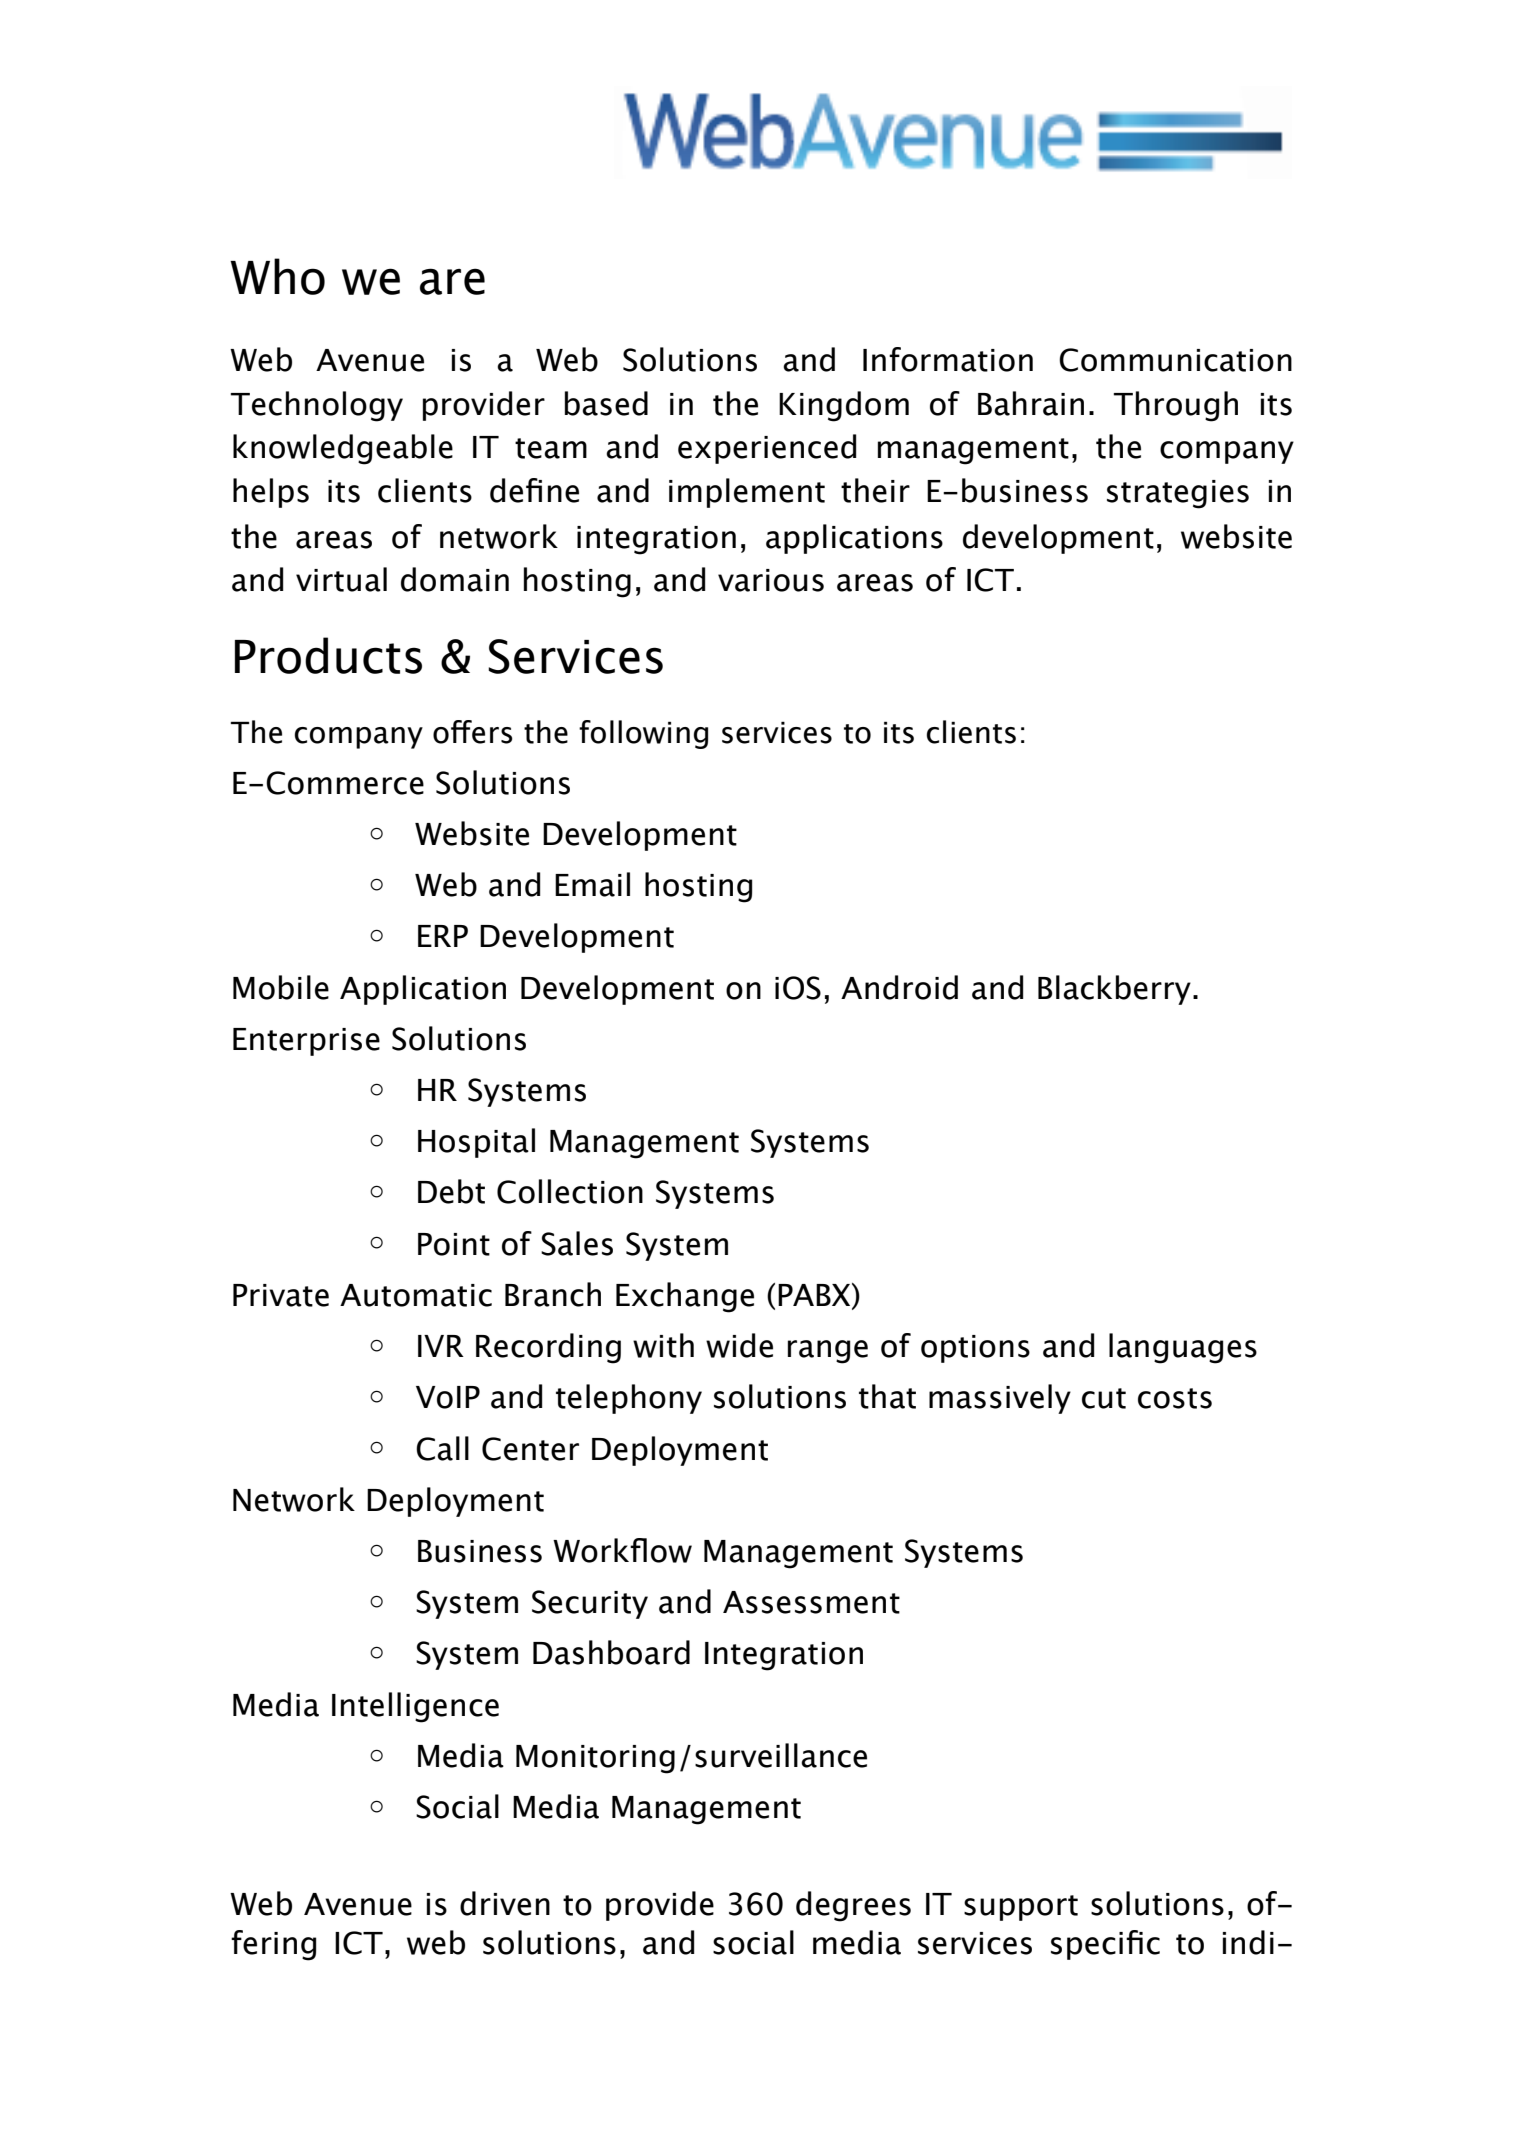  Describe the element at coordinates (505, 1903) in the image. I see `driven` at that location.
